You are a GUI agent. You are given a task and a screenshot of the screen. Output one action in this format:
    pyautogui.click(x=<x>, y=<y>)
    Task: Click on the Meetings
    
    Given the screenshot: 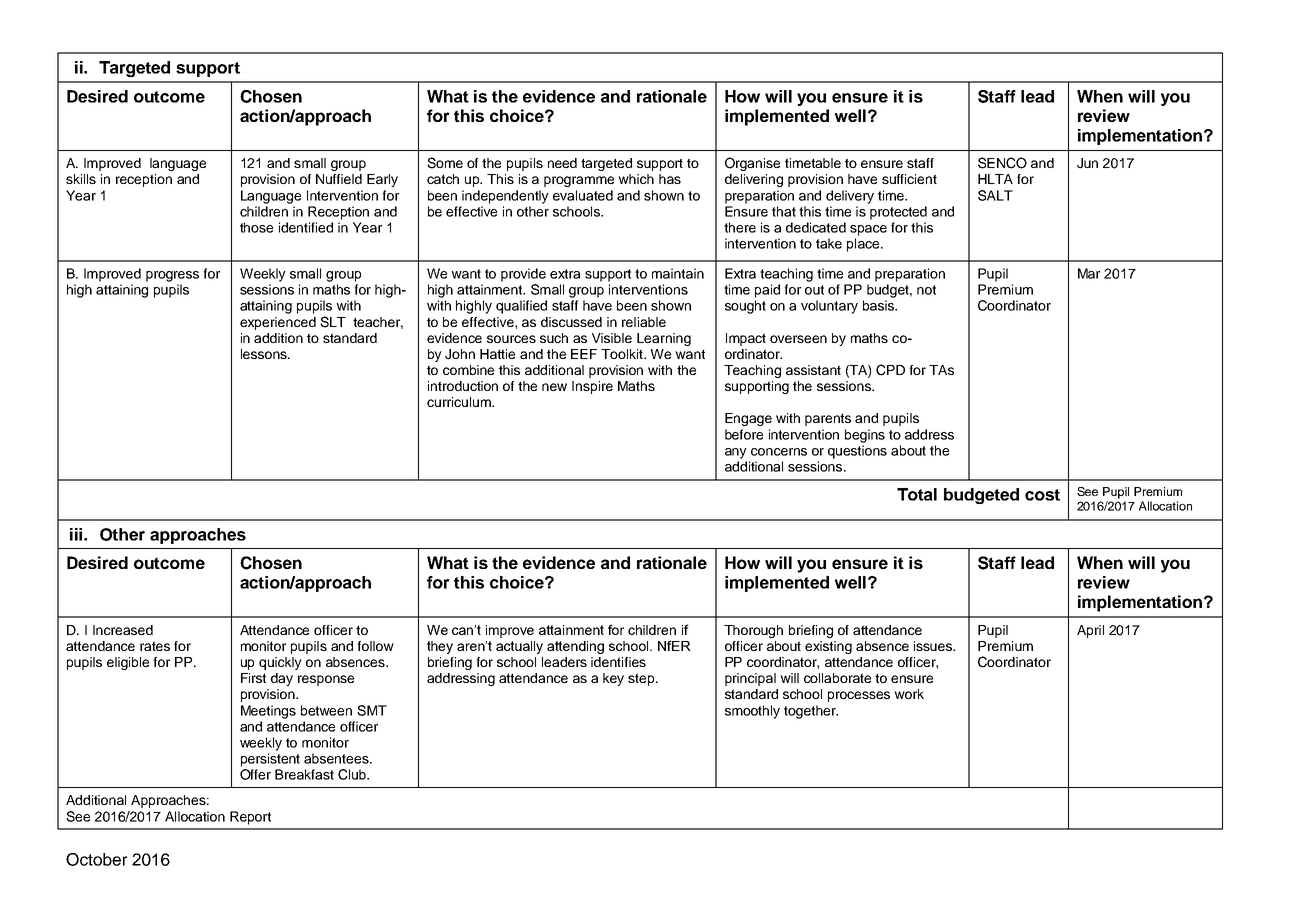 What is the action you would take?
    pyautogui.click(x=268, y=712)
